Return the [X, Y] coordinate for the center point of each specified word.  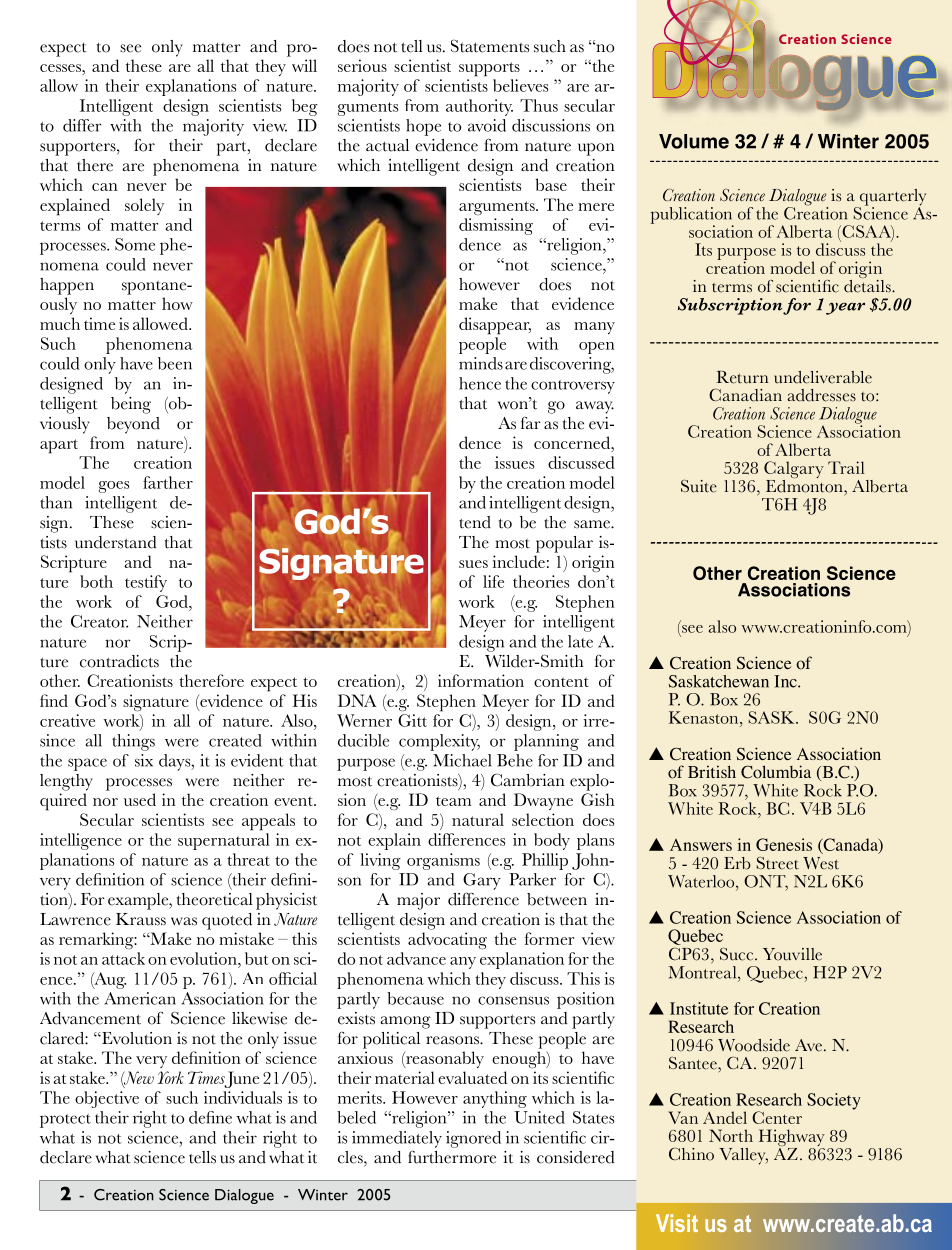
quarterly [892, 198]
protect [65, 1121]
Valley [743, 1156]
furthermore [452, 1157]
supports [489, 69]
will [304, 65]
